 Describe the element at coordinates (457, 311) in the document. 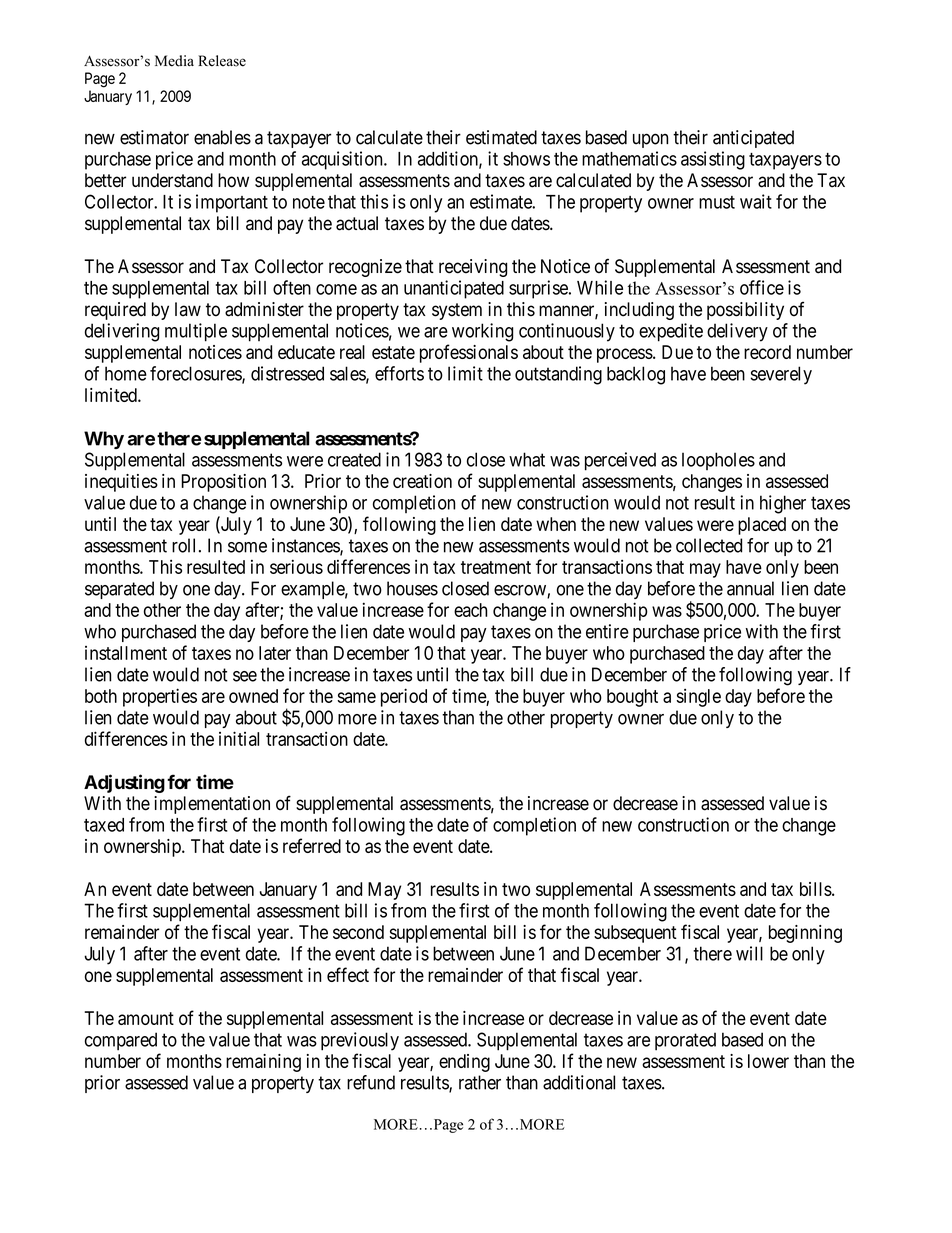

I see `system` at that location.
